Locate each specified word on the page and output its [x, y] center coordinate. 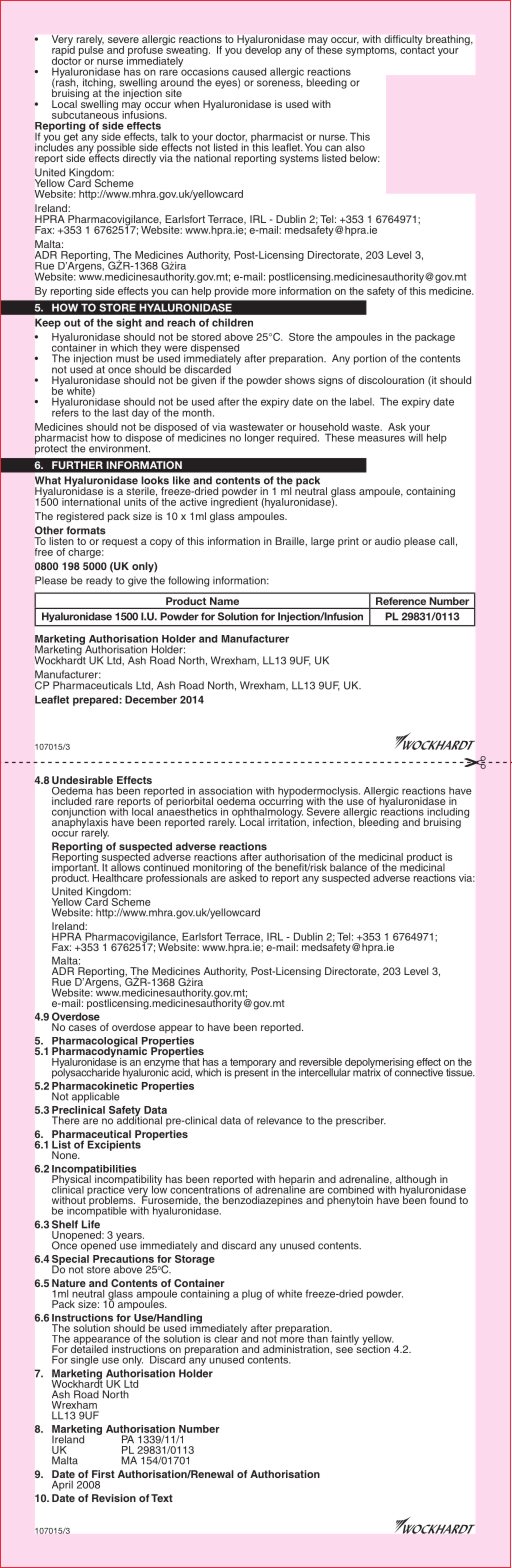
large [322, 542]
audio [388, 541]
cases [82, 1028]
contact [417, 49]
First [103, 1474]
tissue [460, 1072]
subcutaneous [85, 114]
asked [242, 876]
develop [263, 50]
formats [86, 530]
